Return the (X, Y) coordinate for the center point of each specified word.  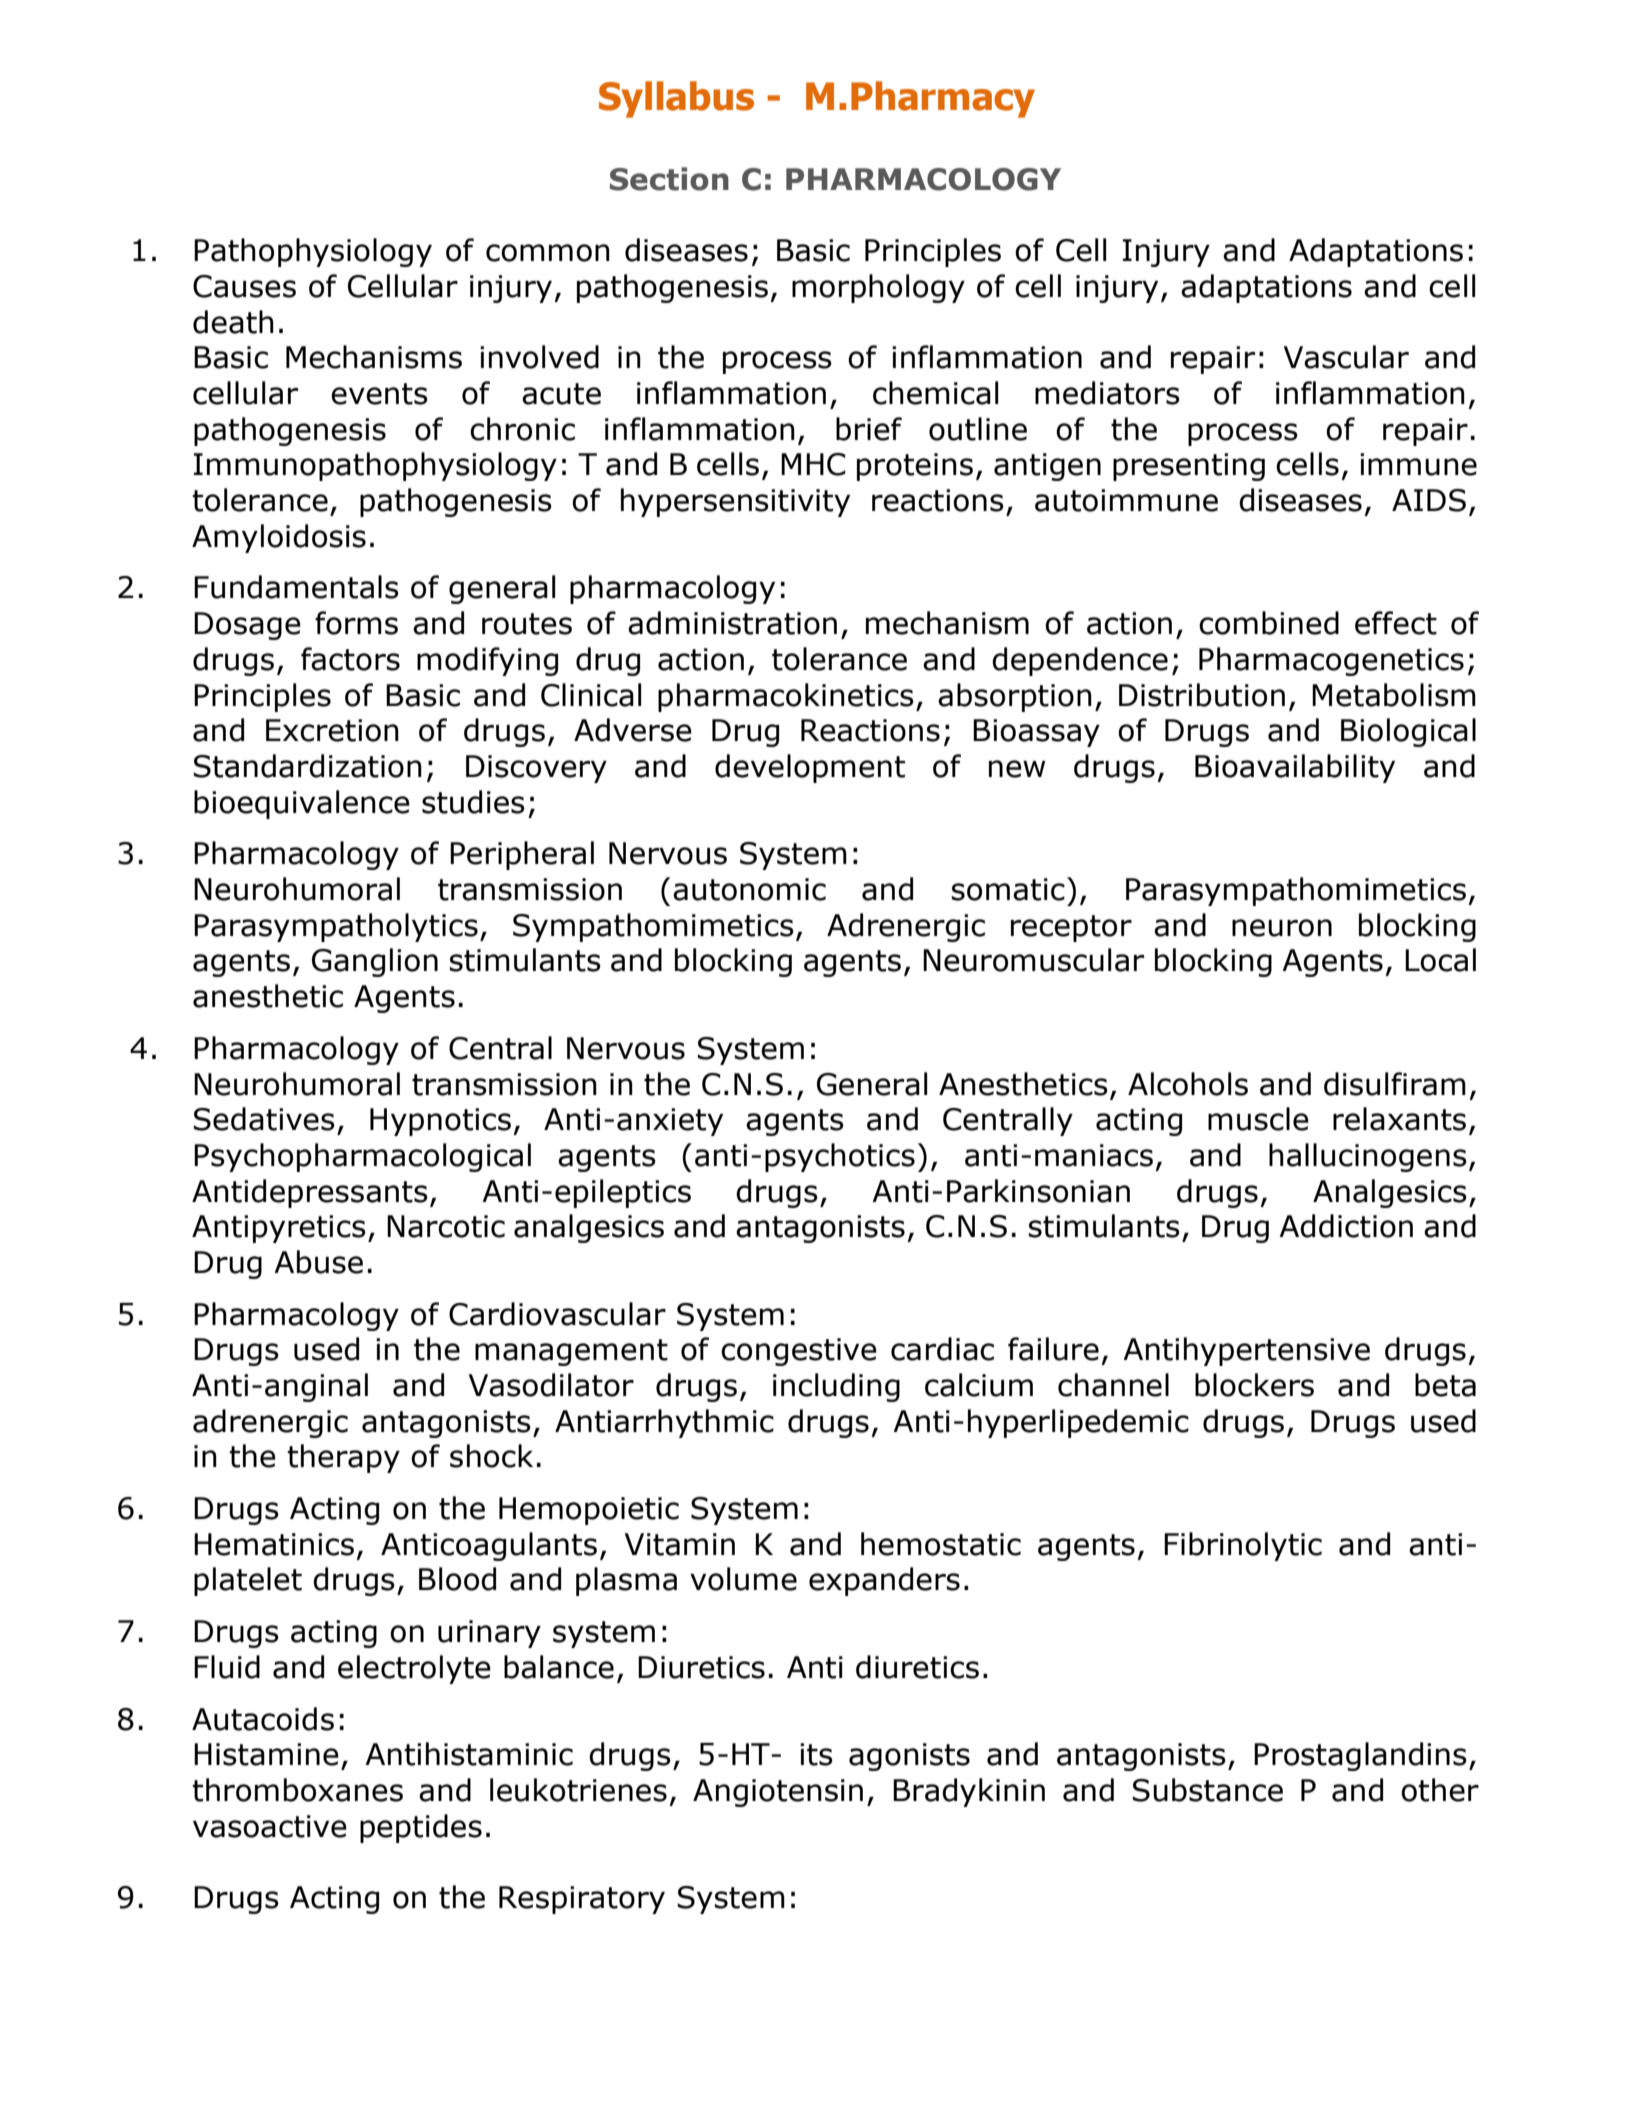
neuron (1282, 928)
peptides (421, 1828)
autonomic (749, 889)
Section (669, 179)
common (548, 253)
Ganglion (375, 962)
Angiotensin (778, 1793)
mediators (1107, 393)
